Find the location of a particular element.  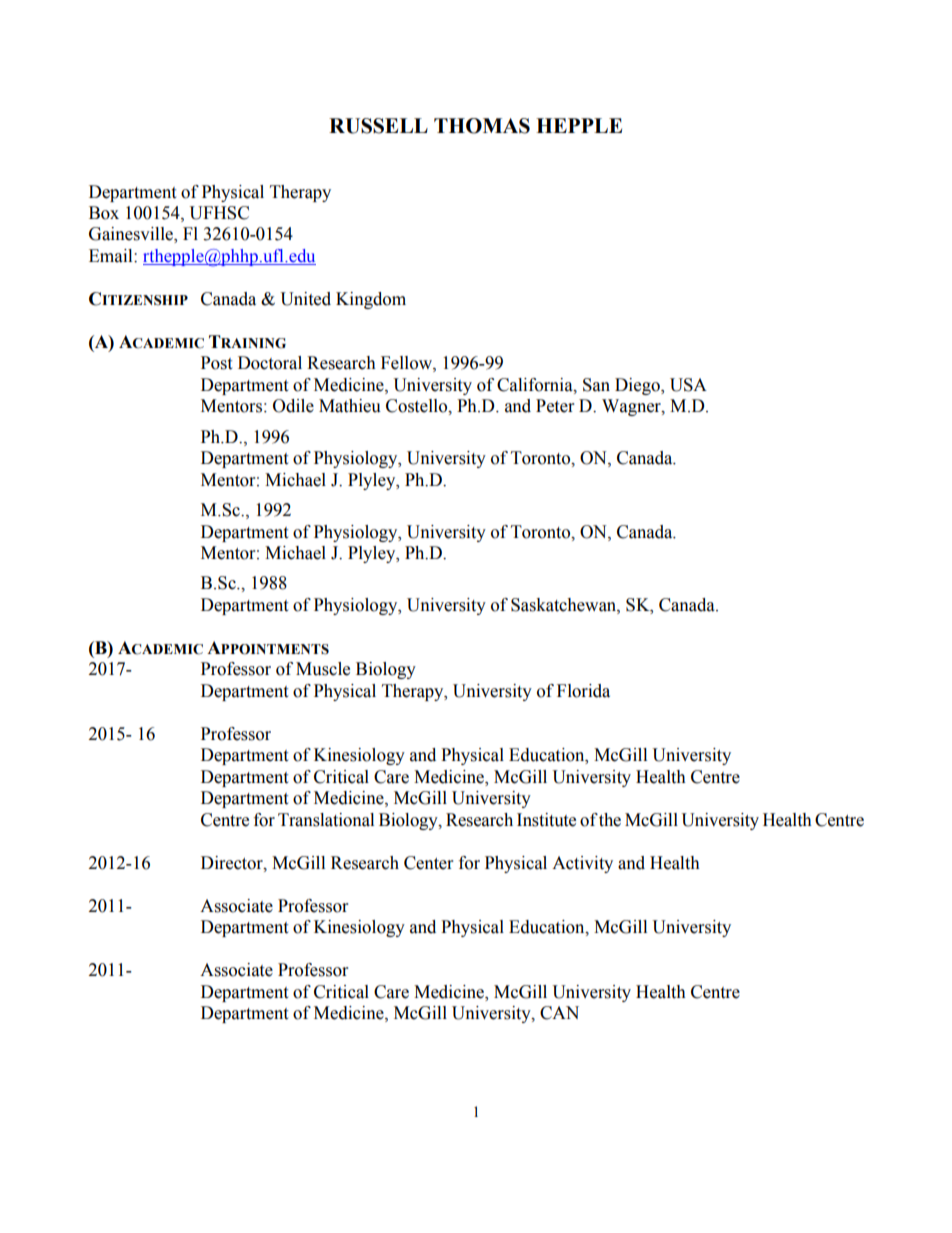

Post is located at coordinates (216, 363).
